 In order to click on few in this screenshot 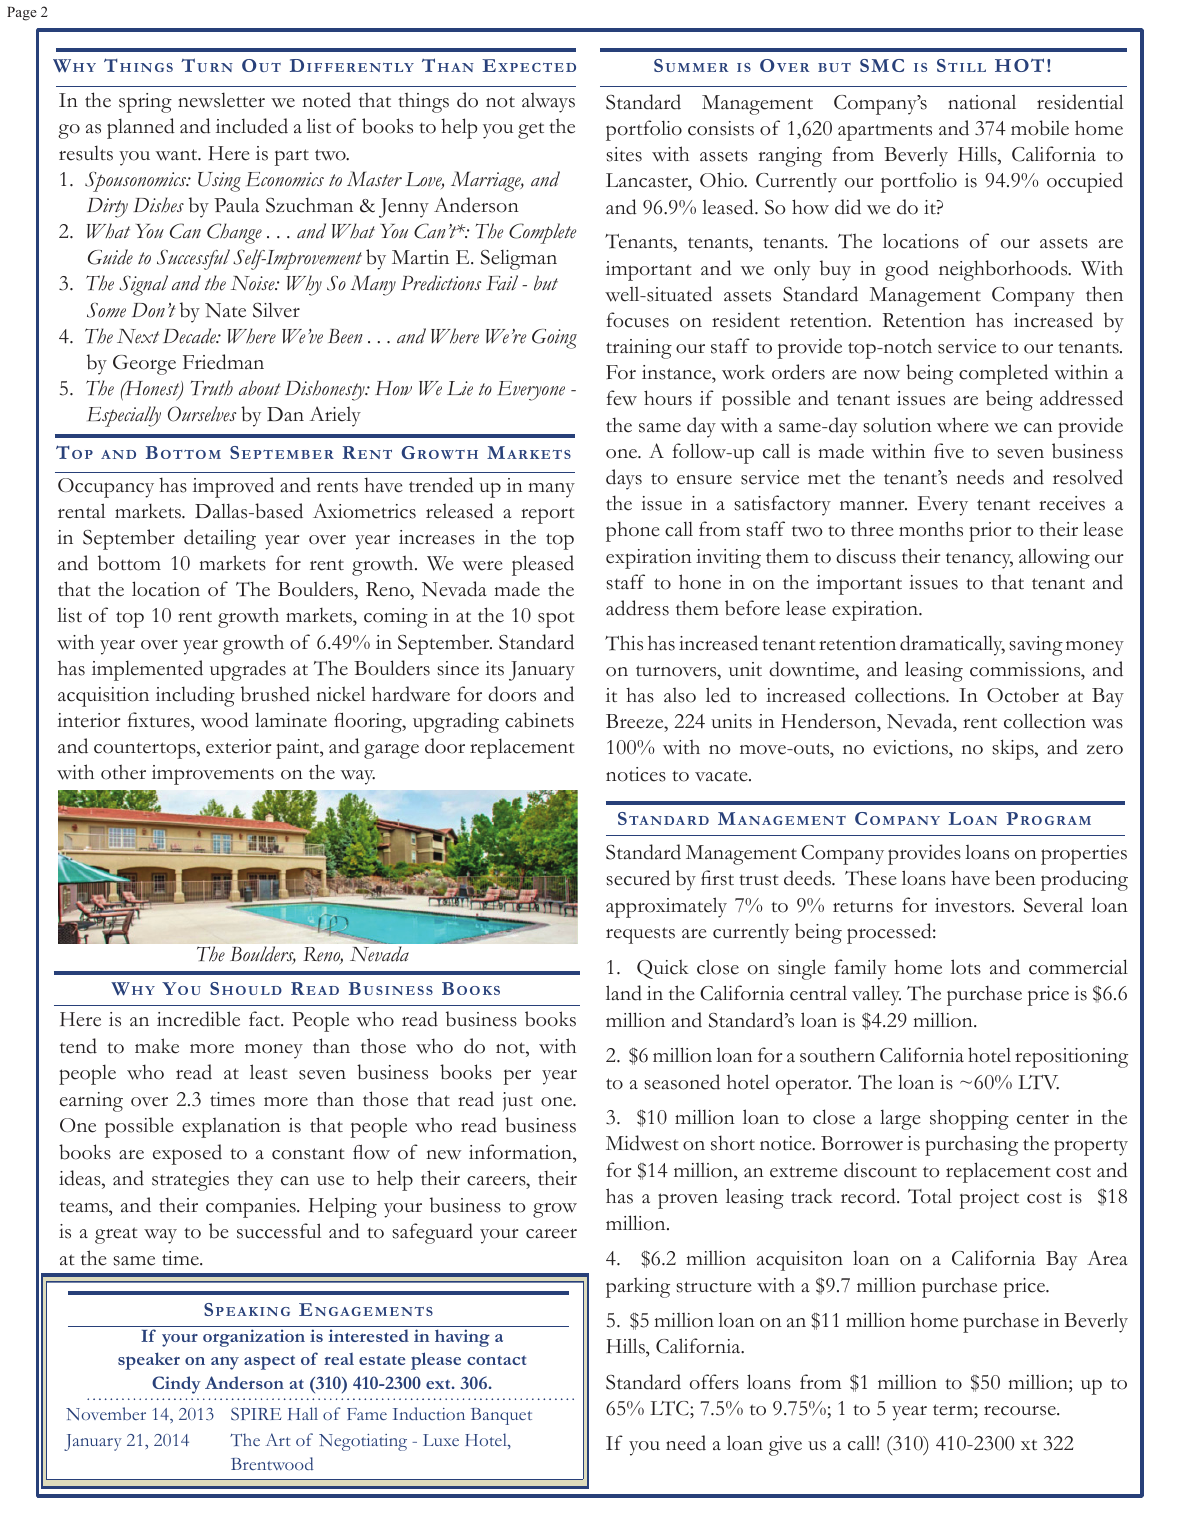, I will do `click(622, 398)`.
